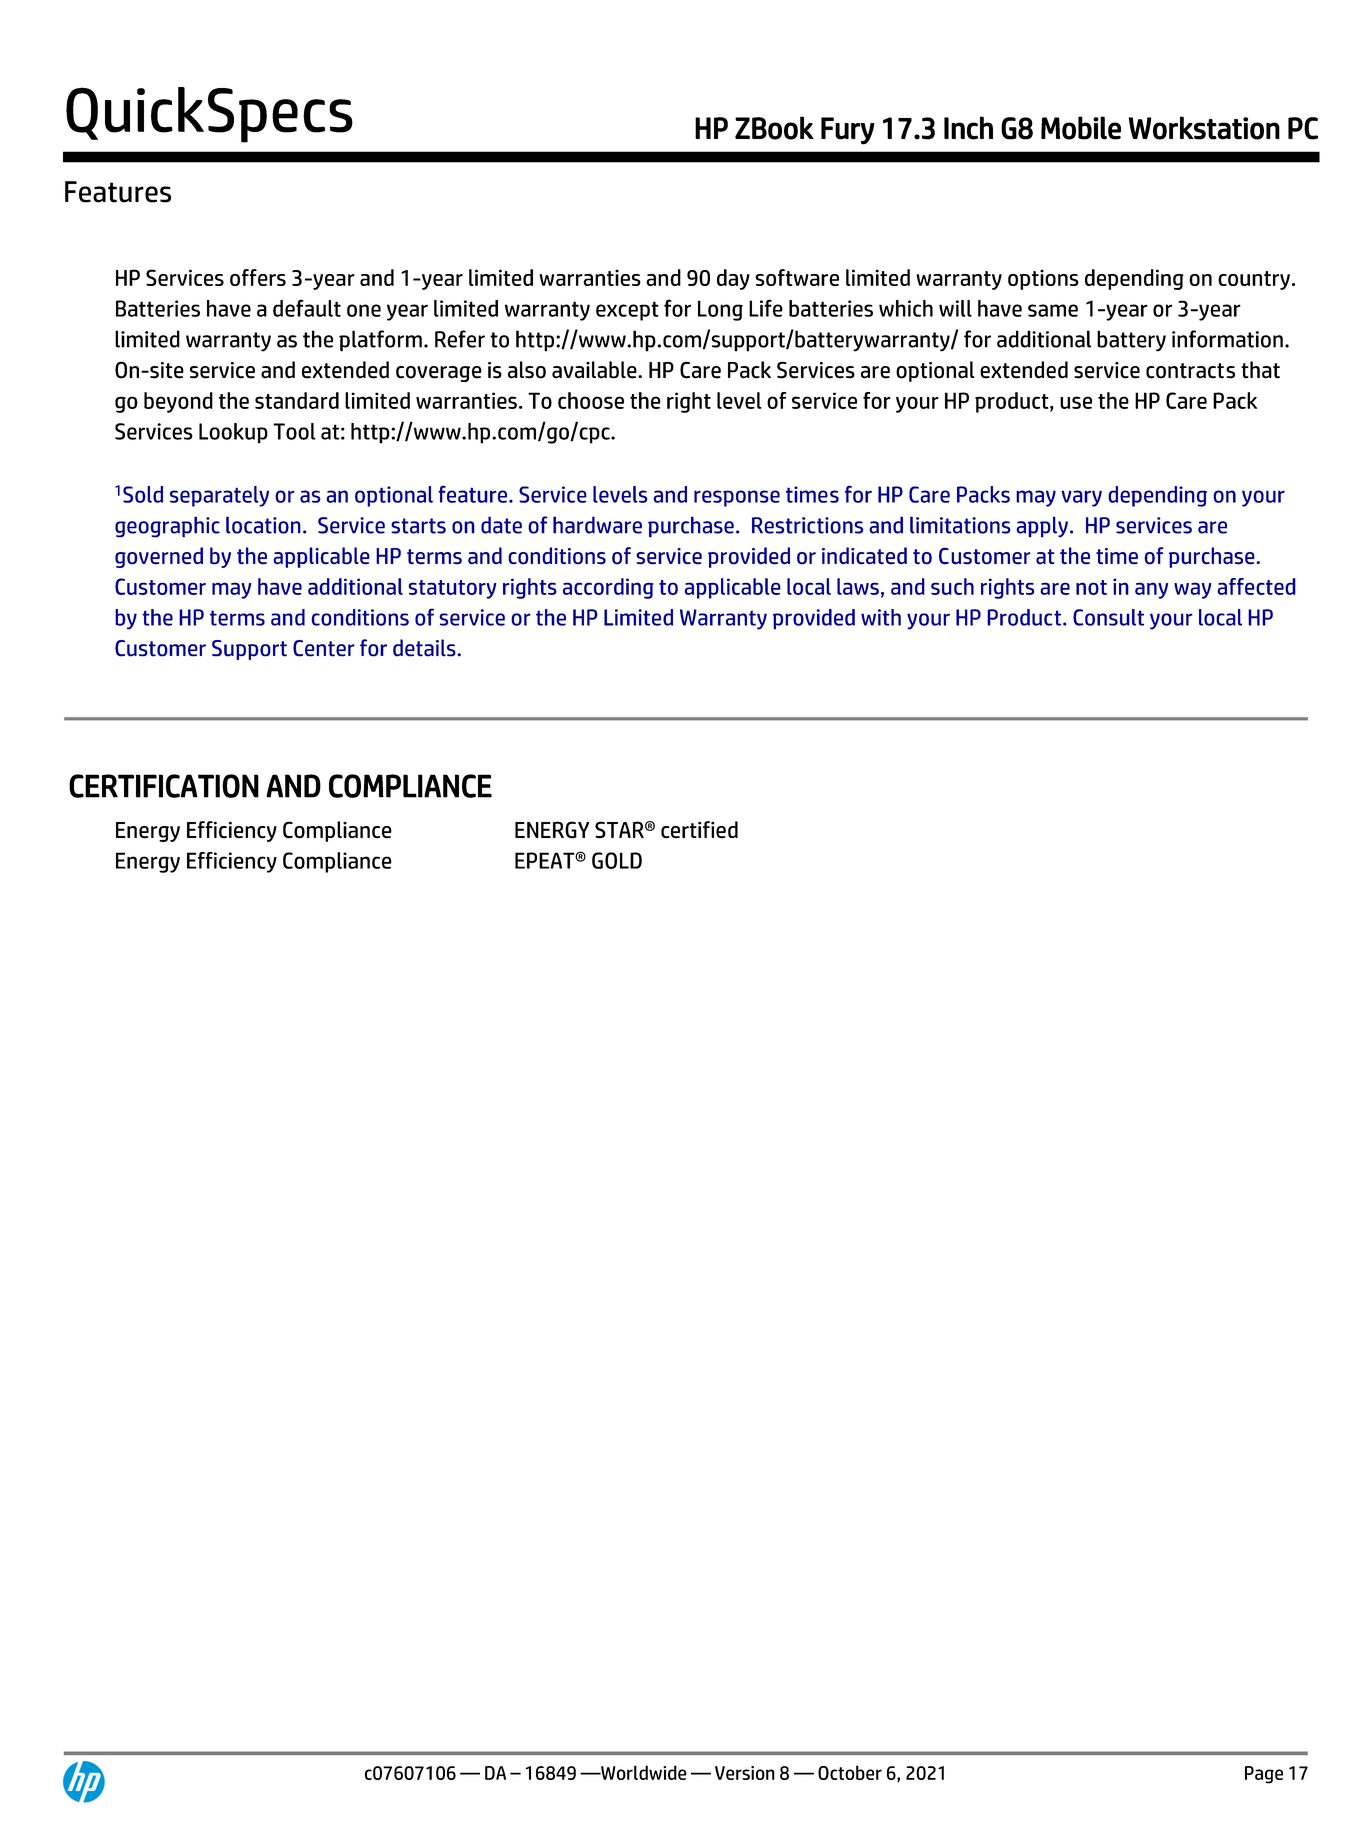  Describe the element at coordinates (850, 1772) in the screenshot. I see `October` at that location.
